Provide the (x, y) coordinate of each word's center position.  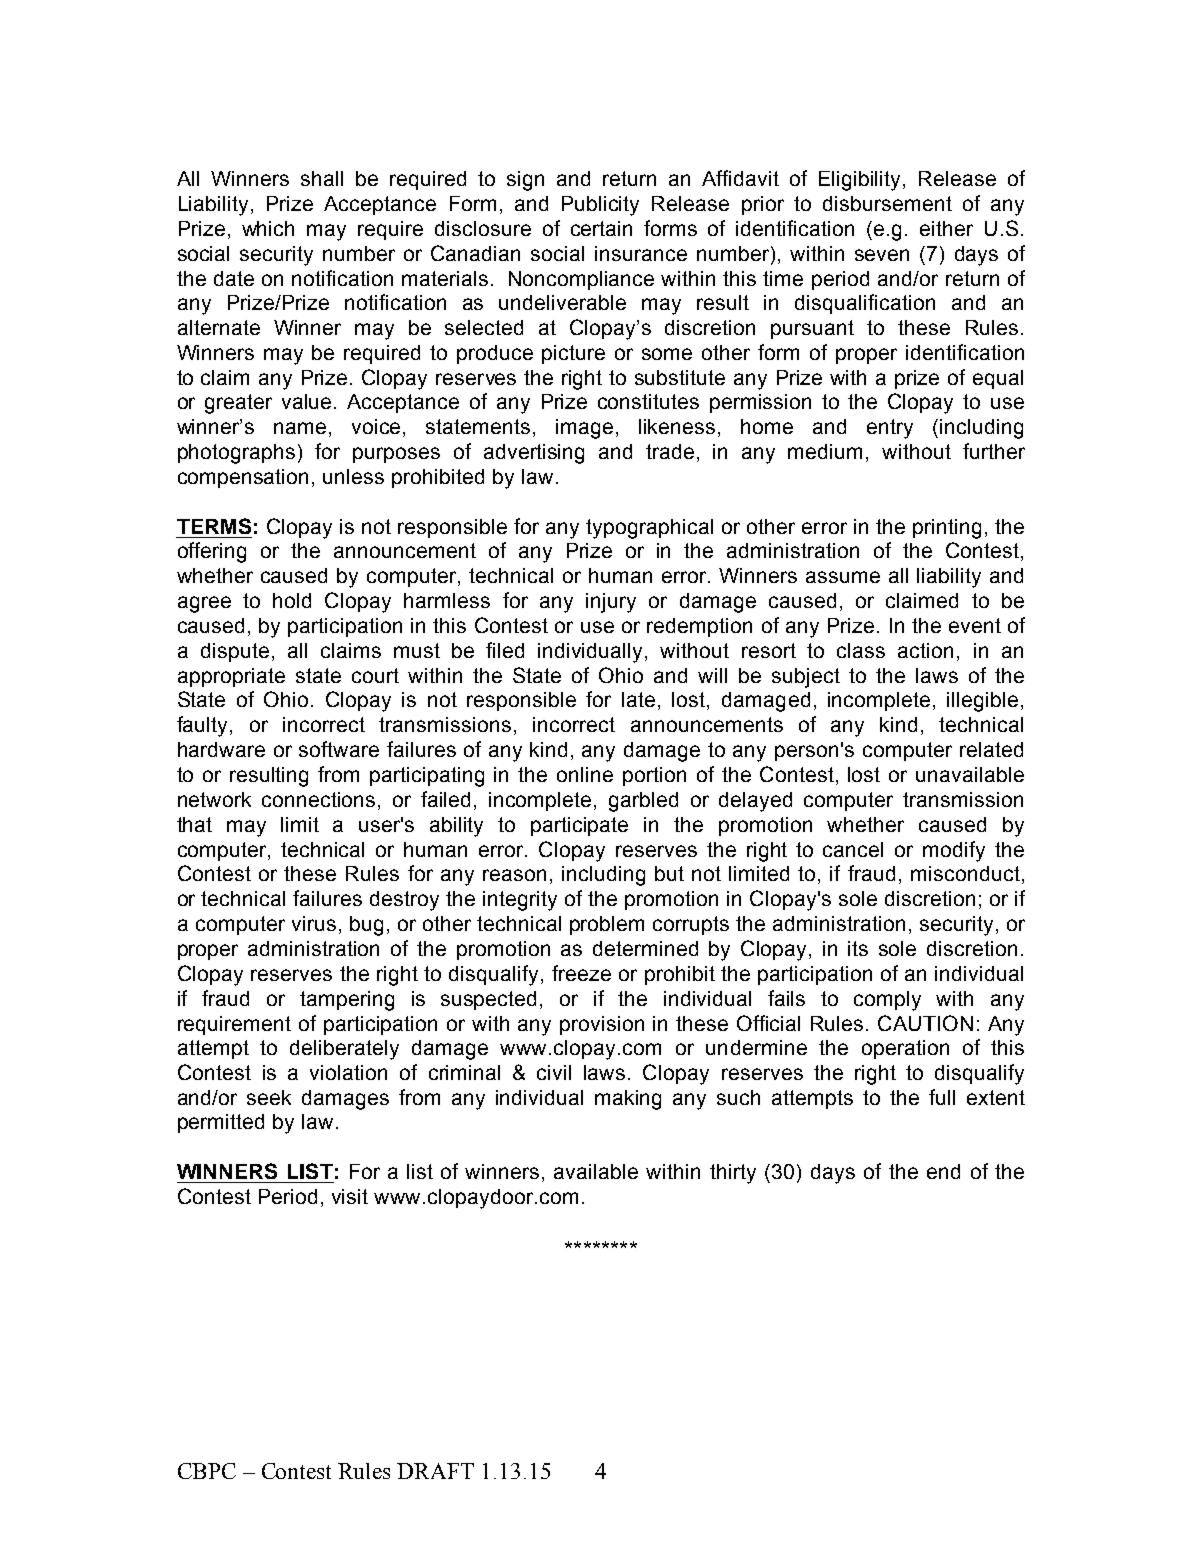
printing (947, 529)
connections (320, 799)
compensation (243, 478)
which (268, 228)
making (628, 1100)
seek (269, 1097)
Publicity (600, 206)
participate (579, 826)
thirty (733, 1174)
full (942, 1097)
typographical (649, 529)
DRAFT (435, 1471)
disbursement (887, 203)
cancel (853, 849)
